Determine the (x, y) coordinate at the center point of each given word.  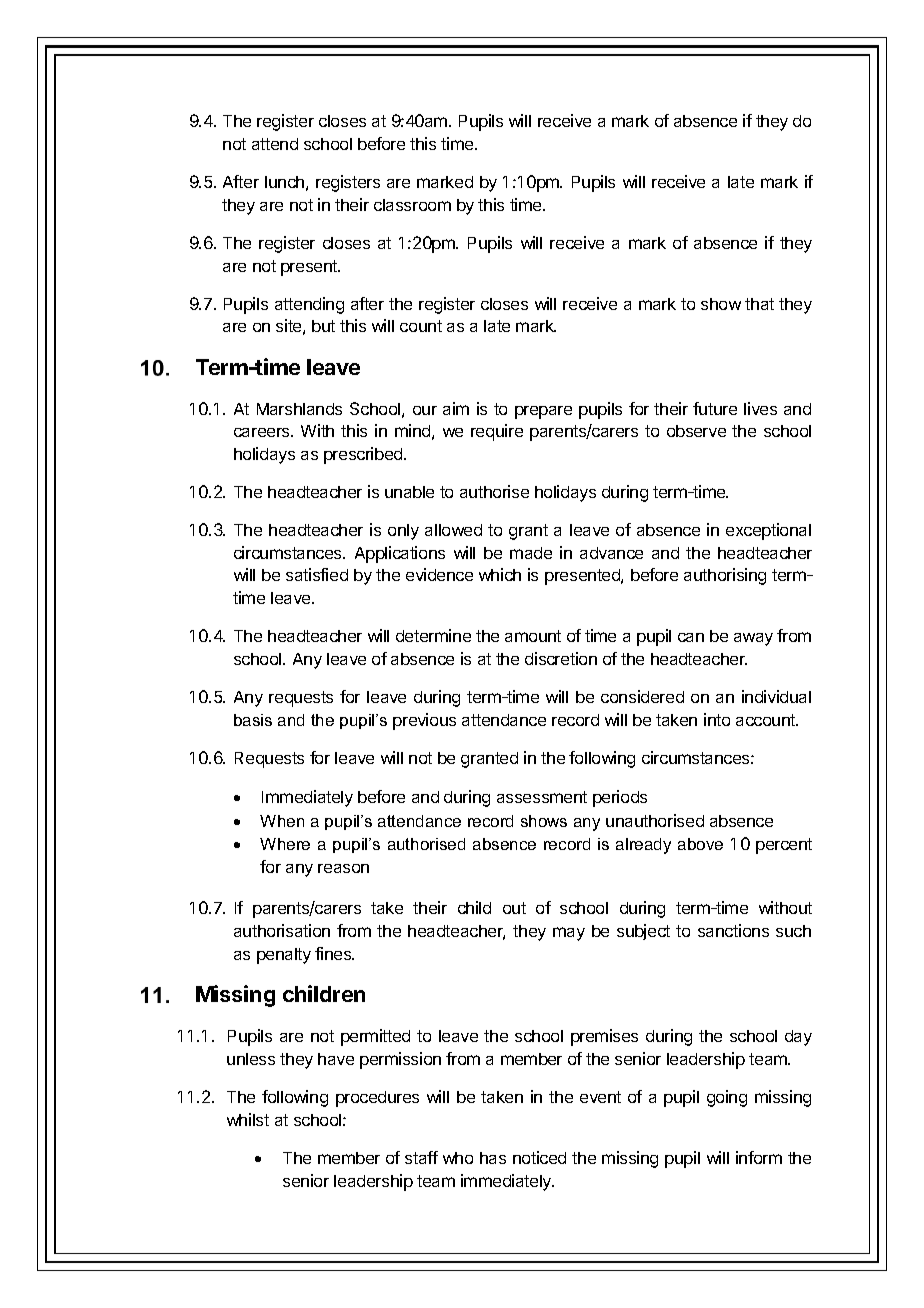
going (727, 1098)
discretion (561, 658)
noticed (539, 1157)
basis (253, 720)
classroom (412, 205)
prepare (543, 412)
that (759, 304)
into (717, 719)
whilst (248, 1119)
